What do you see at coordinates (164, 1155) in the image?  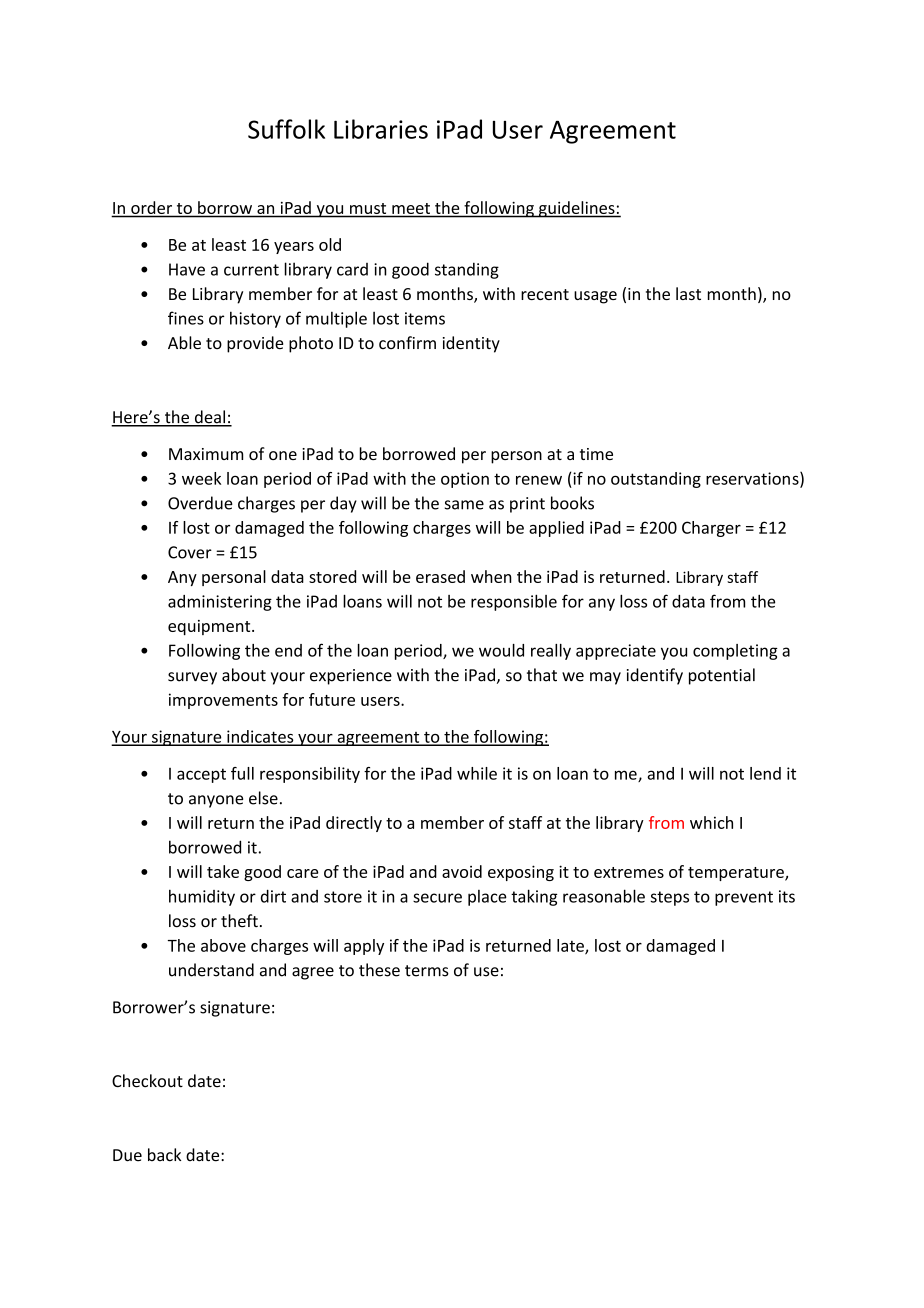 I see `back` at bounding box center [164, 1155].
